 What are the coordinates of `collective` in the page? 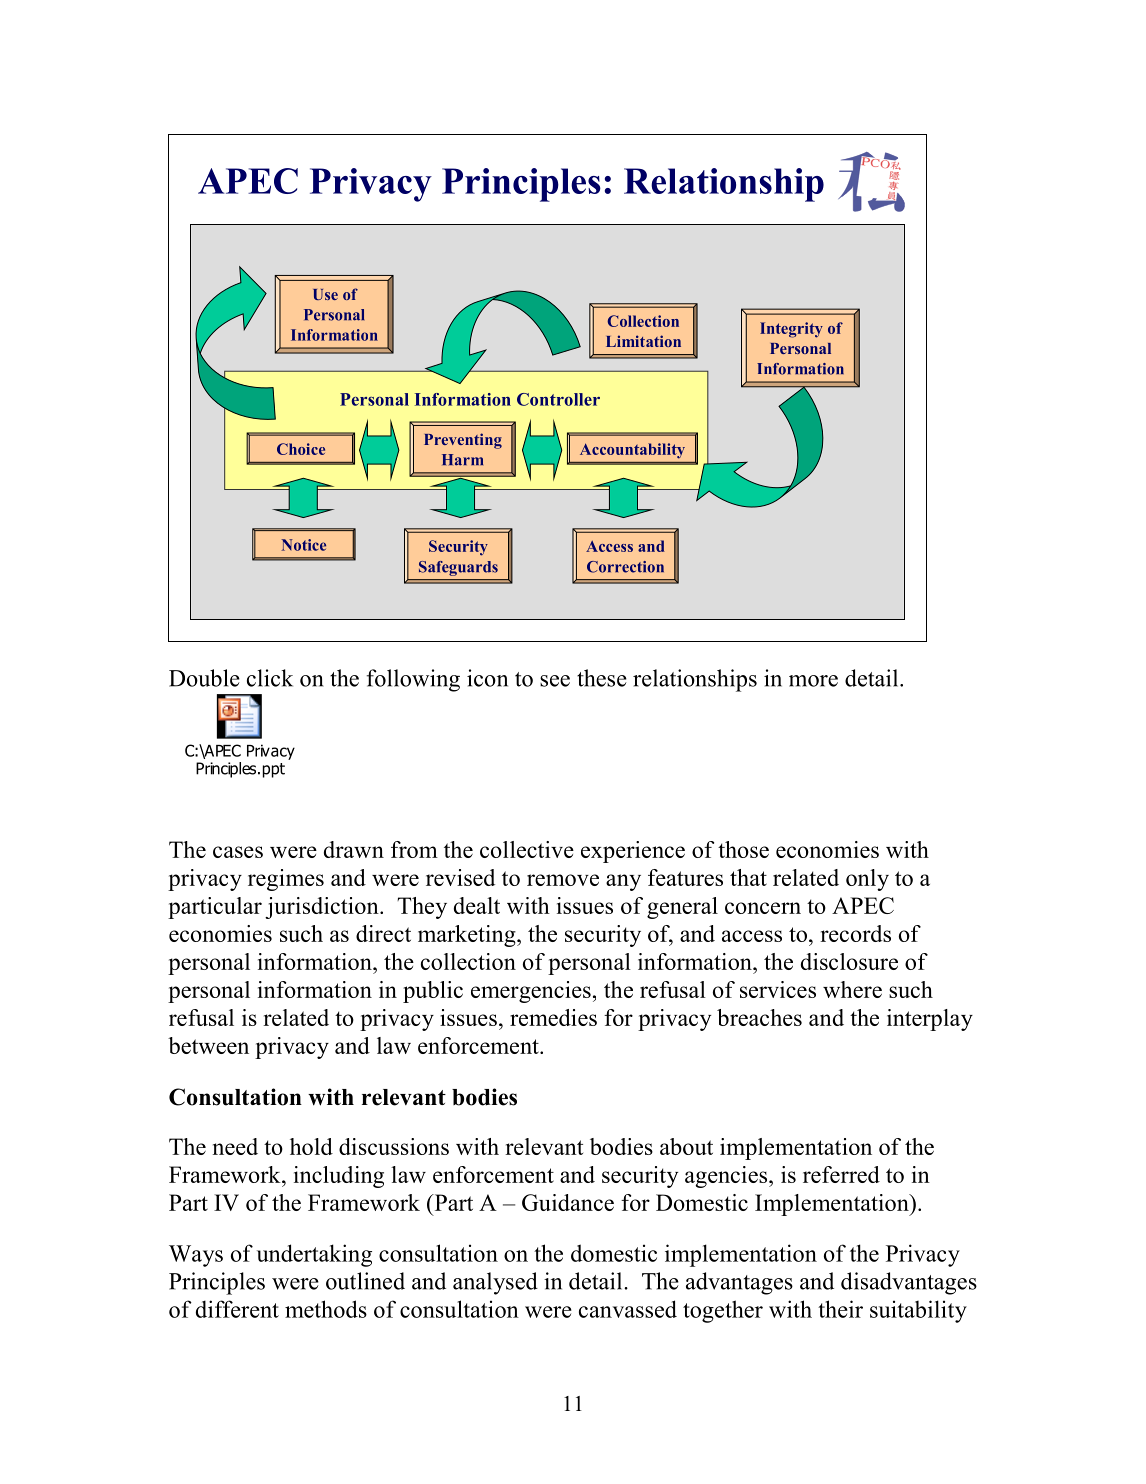 It's located at (527, 849).
